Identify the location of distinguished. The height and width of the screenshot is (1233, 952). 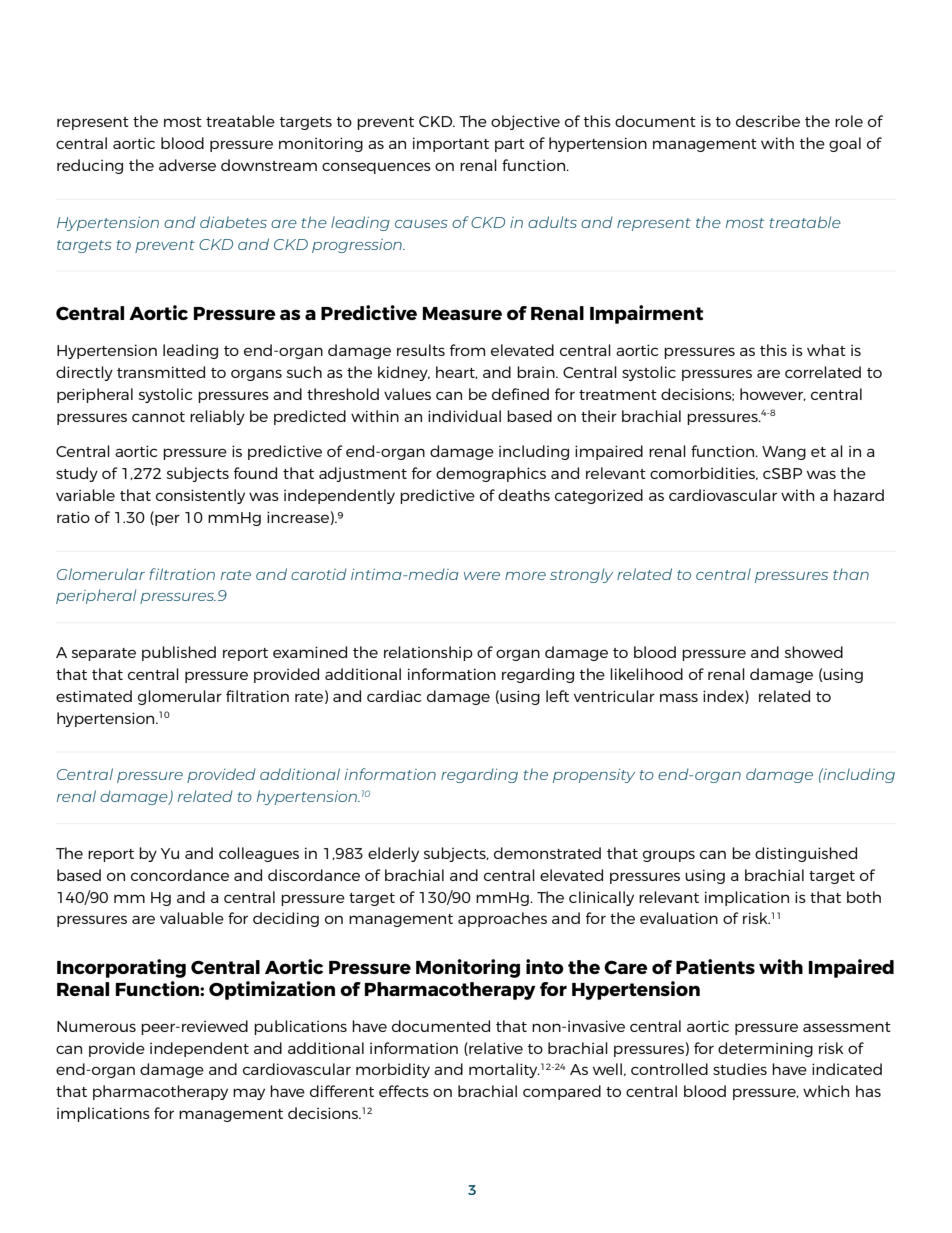
(806, 854).
